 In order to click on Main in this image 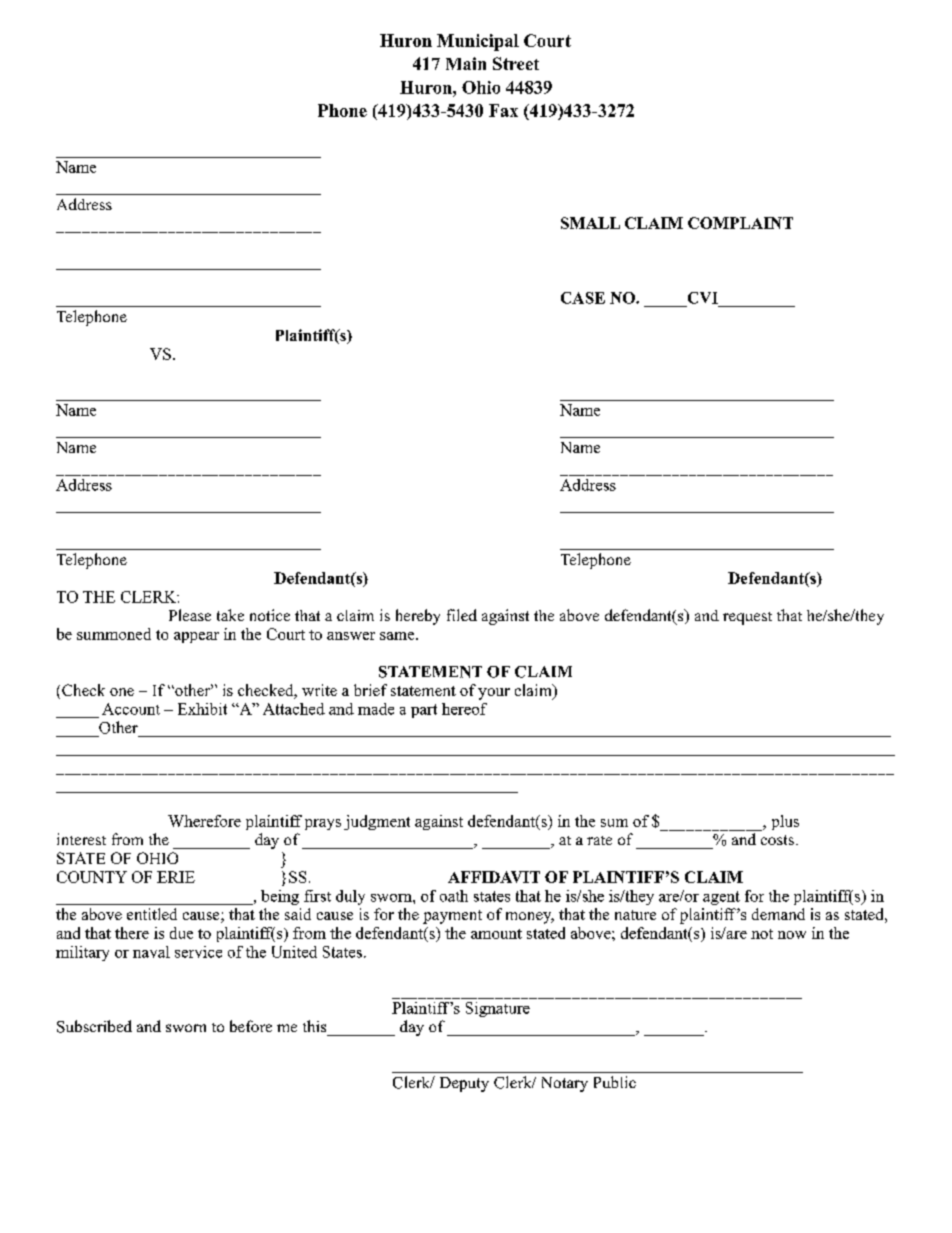, I will do `click(466, 63)`.
